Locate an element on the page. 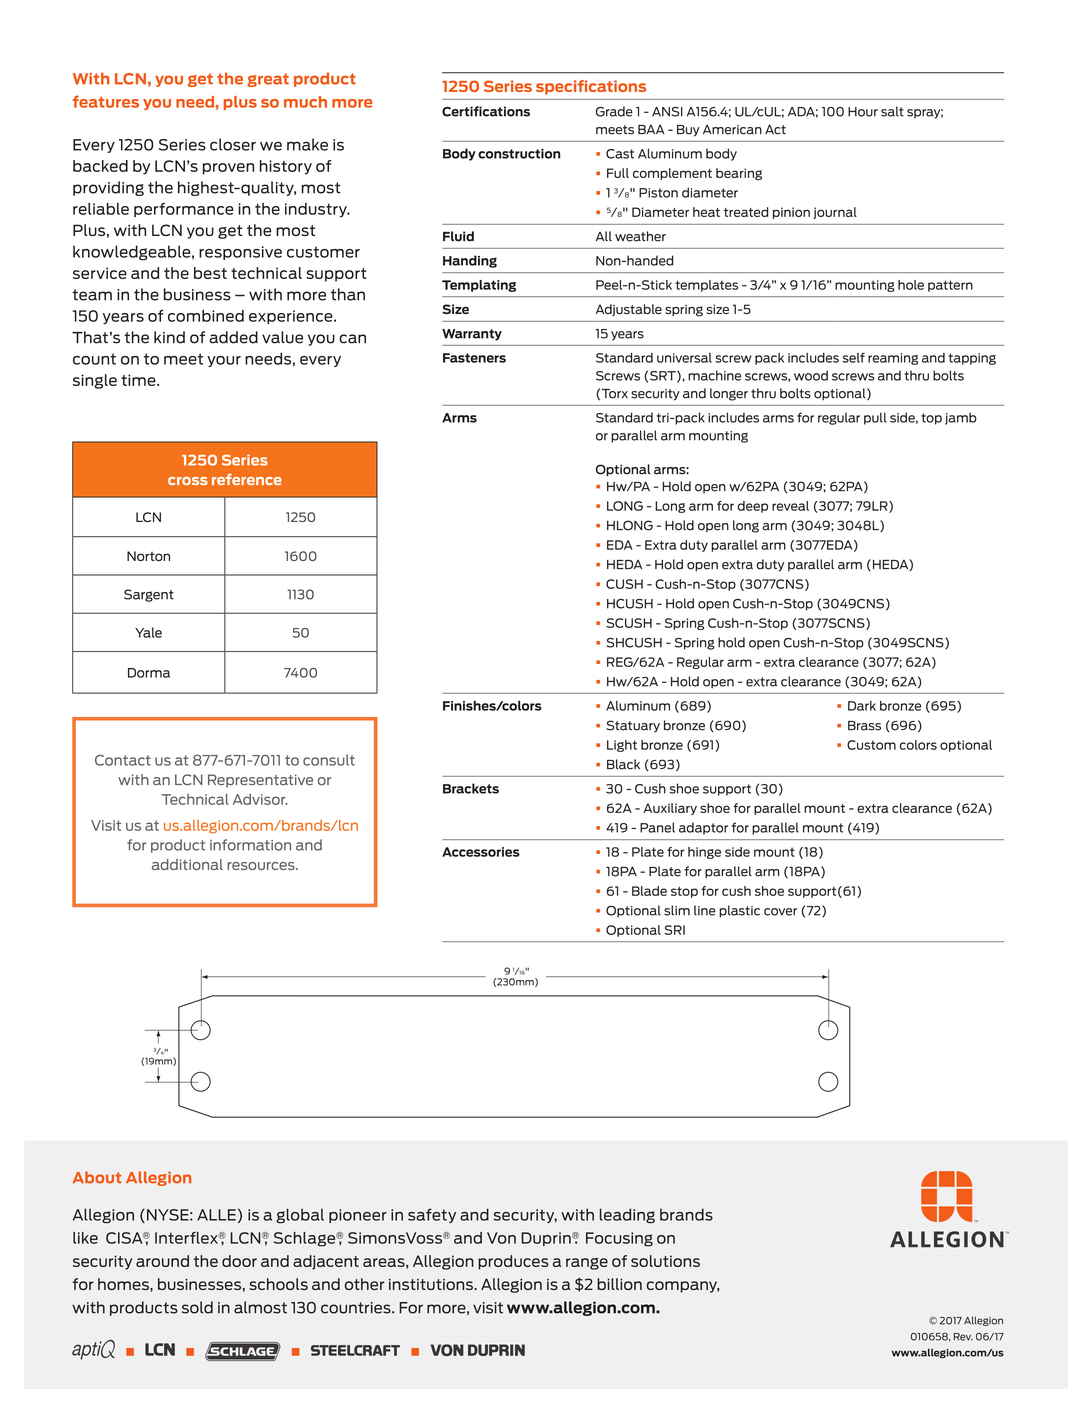 The height and width of the document is (1413, 1092). additional is located at coordinates (187, 864).
